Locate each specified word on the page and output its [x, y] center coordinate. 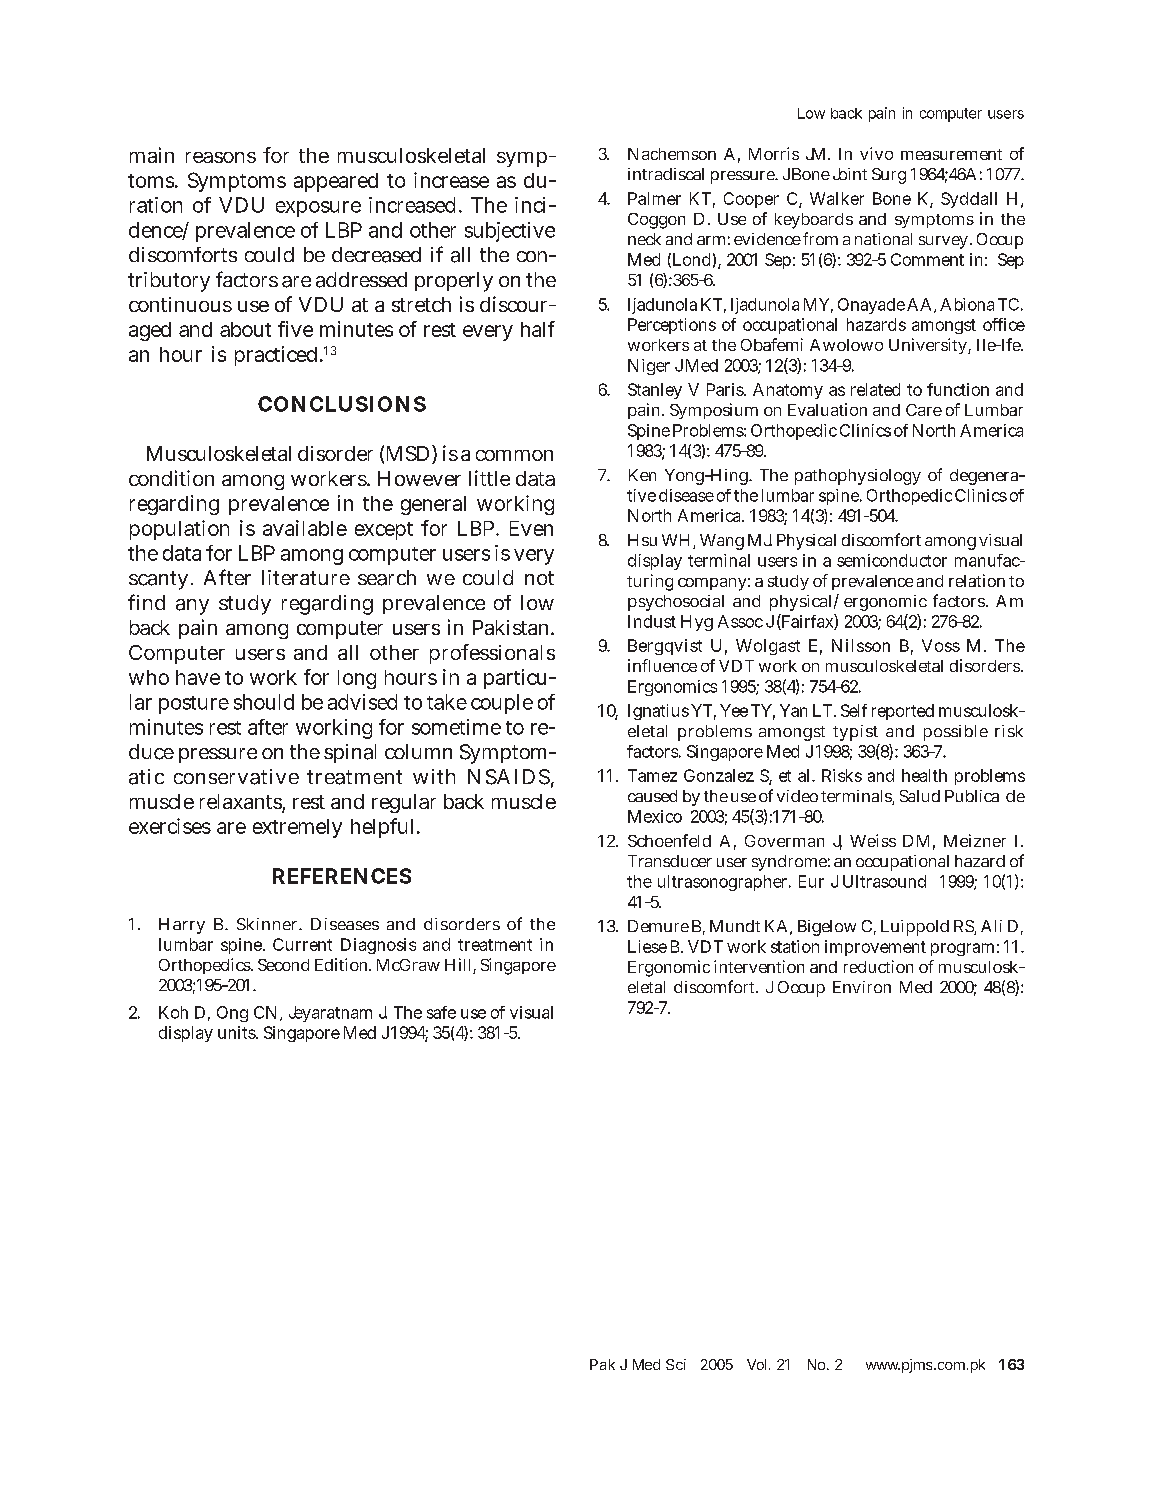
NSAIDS [509, 777]
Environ [862, 987]
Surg [889, 176]
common [514, 455]
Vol [756, 1364]
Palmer [654, 198]
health [924, 775]
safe [441, 1012]
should [264, 702]
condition [171, 478]
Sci [676, 1364]
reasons [221, 157]
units [238, 1032]
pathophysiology [858, 477]
